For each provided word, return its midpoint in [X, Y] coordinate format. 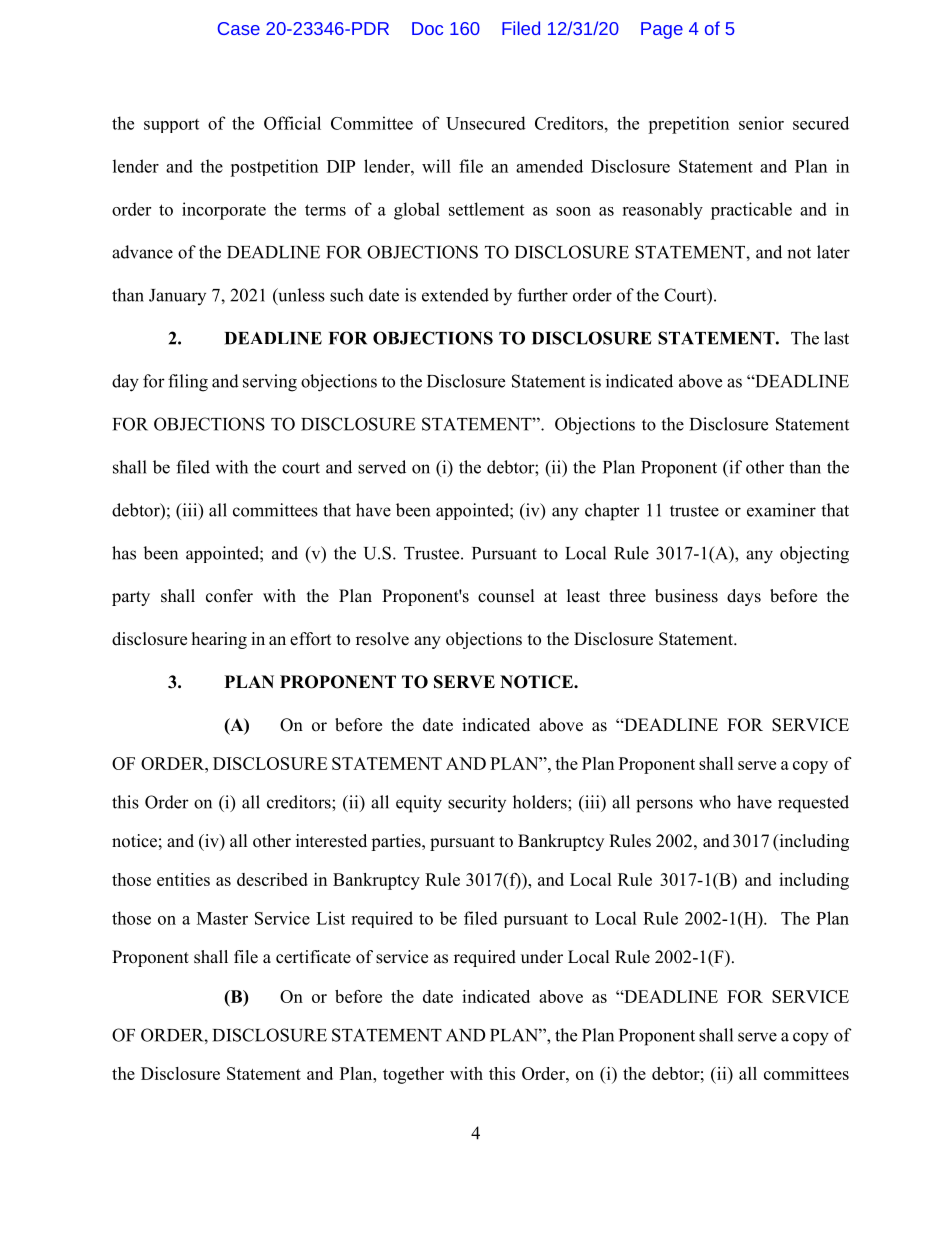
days [744, 597]
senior [761, 123]
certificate [313, 957]
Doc [427, 28]
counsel [506, 596]
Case [239, 28]
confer [229, 596]
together [413, 1075]
